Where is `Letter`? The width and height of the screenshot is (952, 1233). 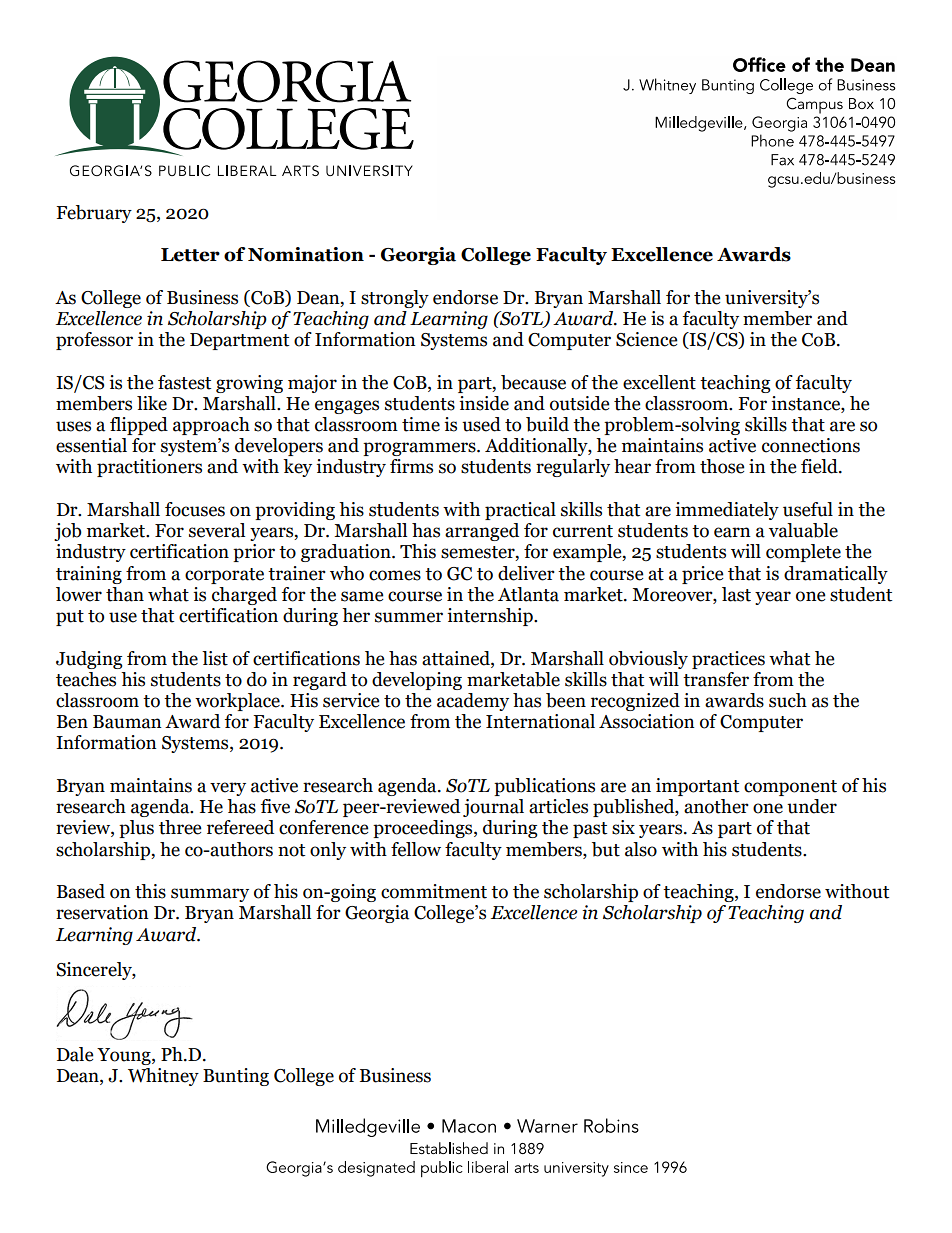 Letter is located at coordinates (190, 255).
